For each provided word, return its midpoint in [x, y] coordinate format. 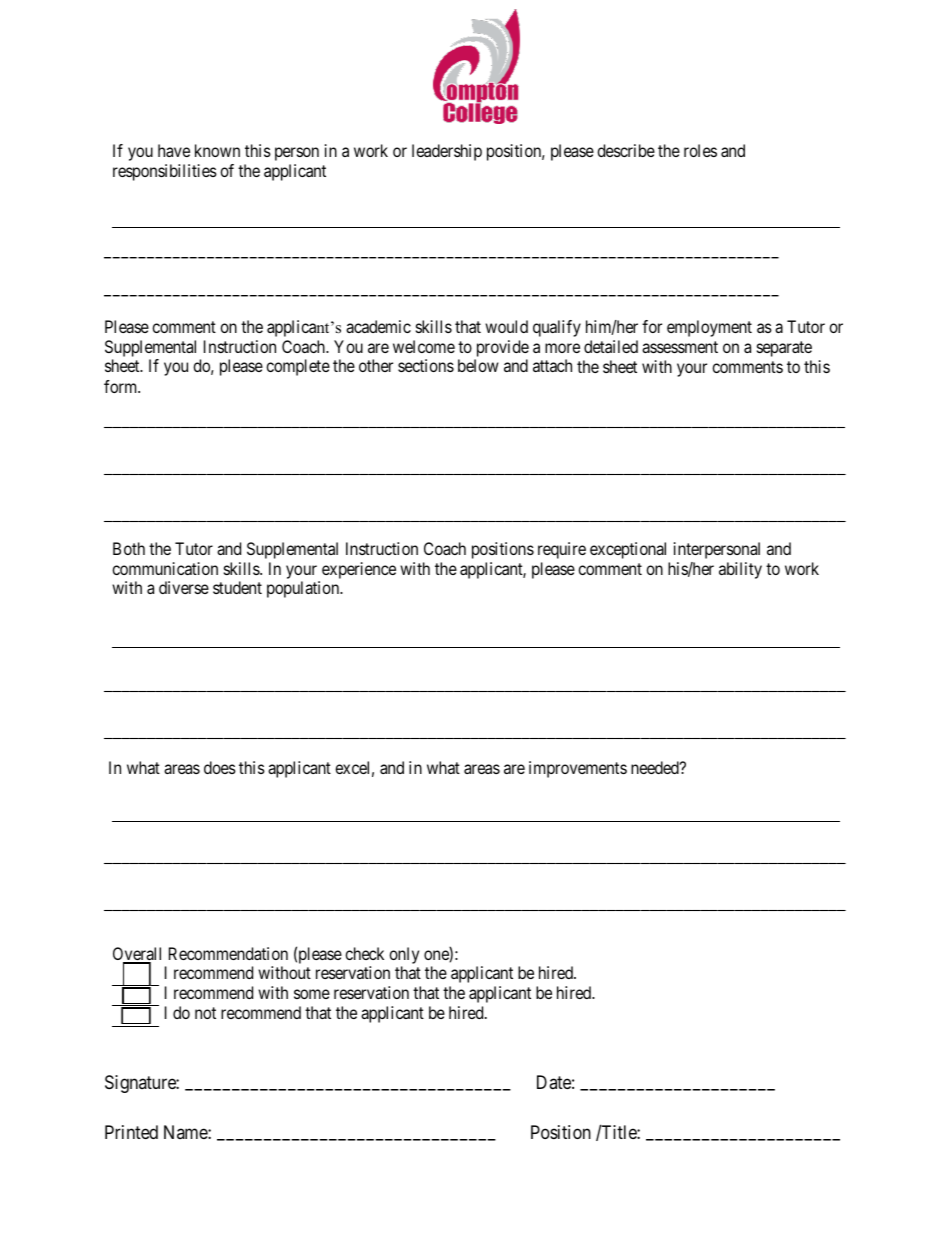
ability [740, 570]
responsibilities [165, 172]
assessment [680, 347]
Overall [137, 955]
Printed [131, 1132]
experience [359, 570]
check [364, 953]
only [404, 955]
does [220, 767]
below [478, 365]
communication [165, 568]
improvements [578, 769]
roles [700, 150]
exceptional [628, 550]
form [122, 386]
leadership [447, 152]
